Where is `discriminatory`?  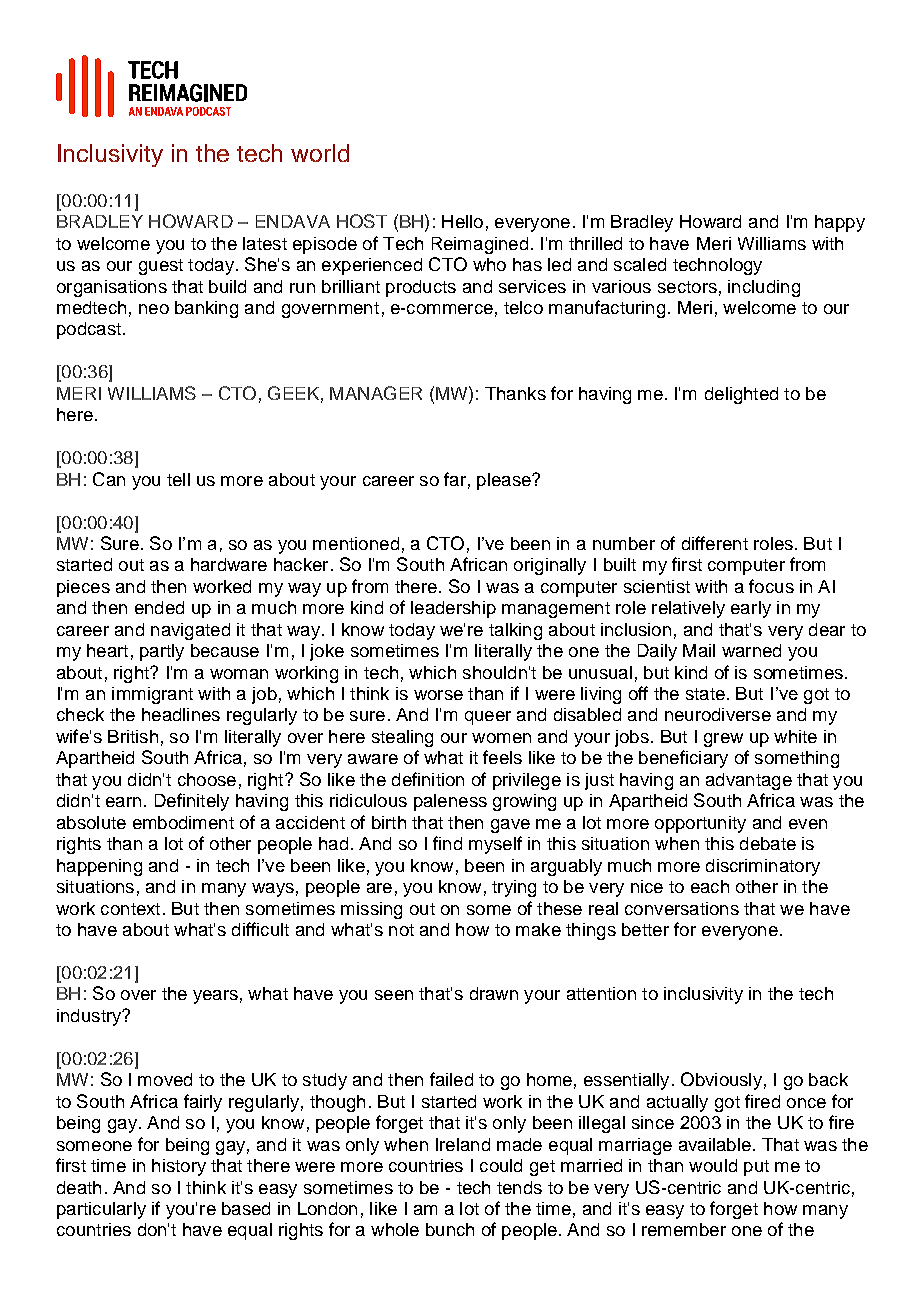
discriminatory is located at coordinates (763, 867).
